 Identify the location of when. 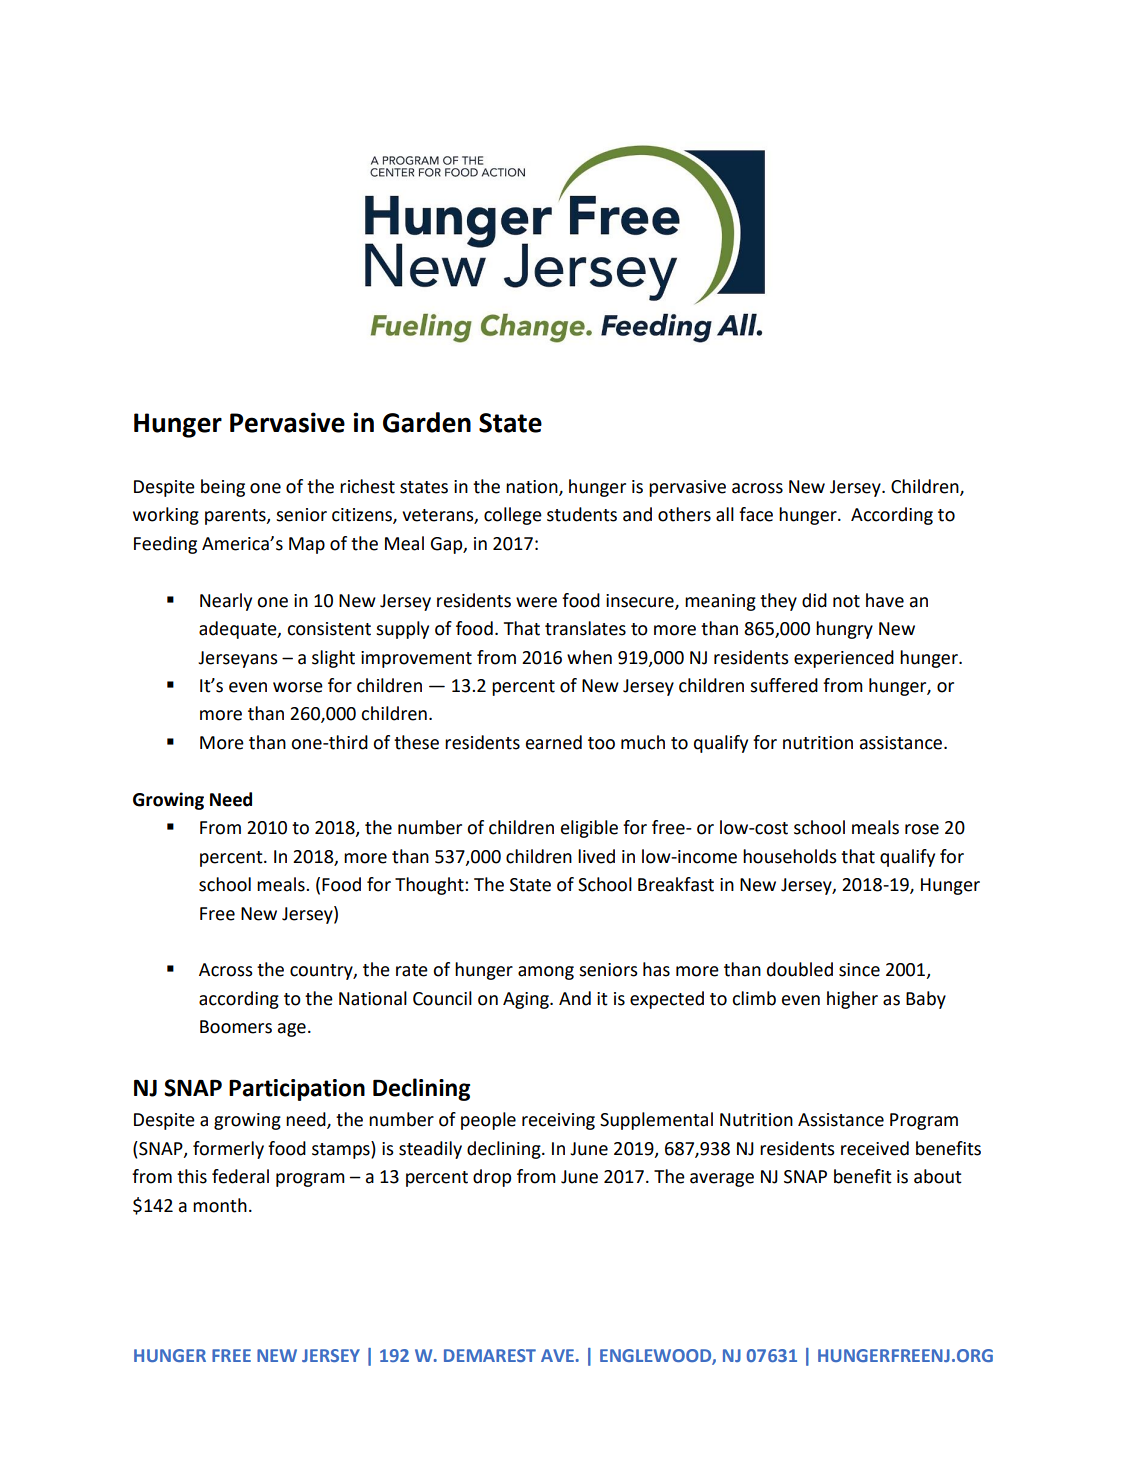
(589, 657).
